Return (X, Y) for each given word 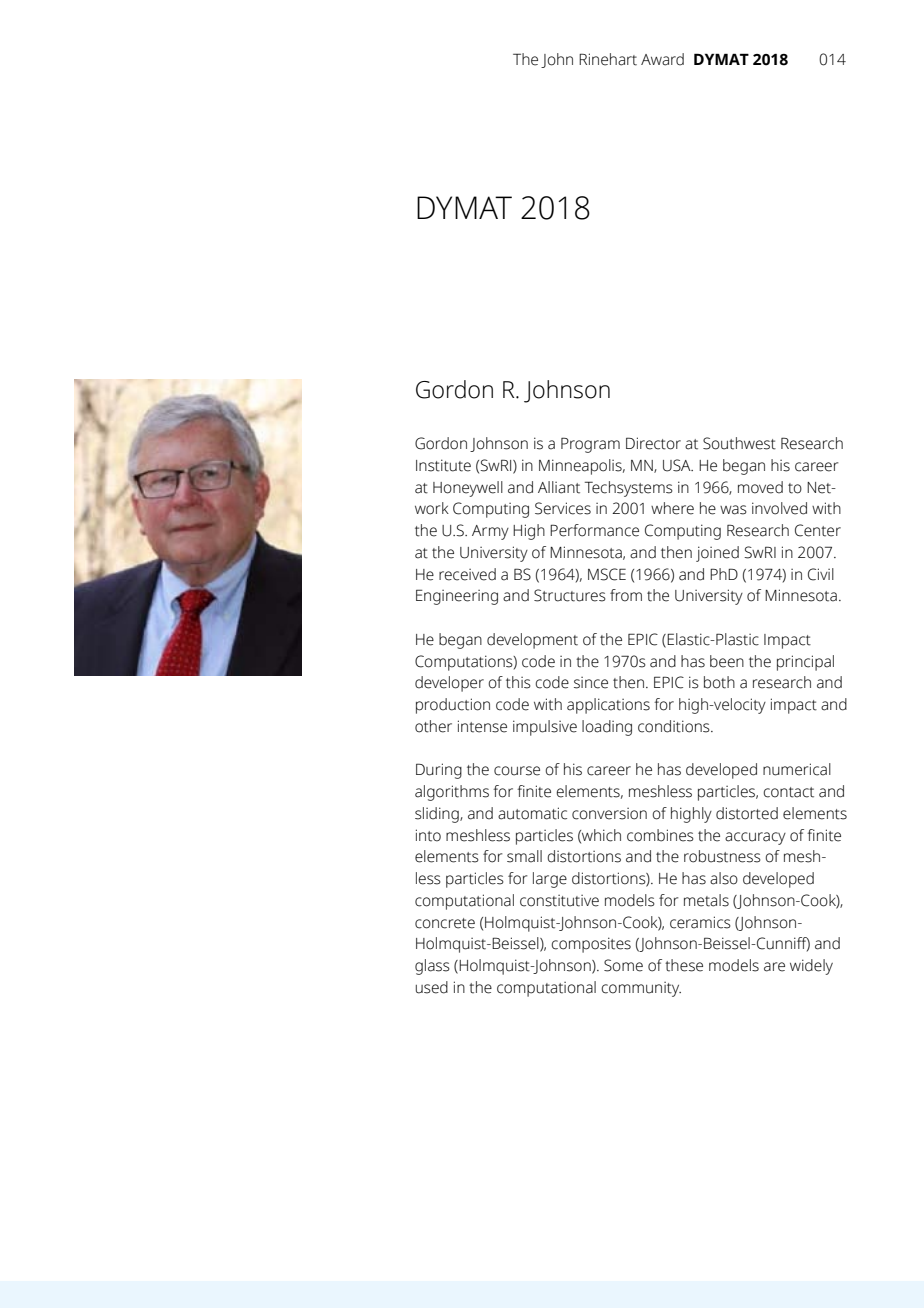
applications (608, 706)
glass (432, 967)
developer (449, 684)
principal (805, 663)
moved (760, 487)
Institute (443, 465)
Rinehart (608, 59)
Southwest (739, 443)
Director (653, 443)
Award (662, 59)
